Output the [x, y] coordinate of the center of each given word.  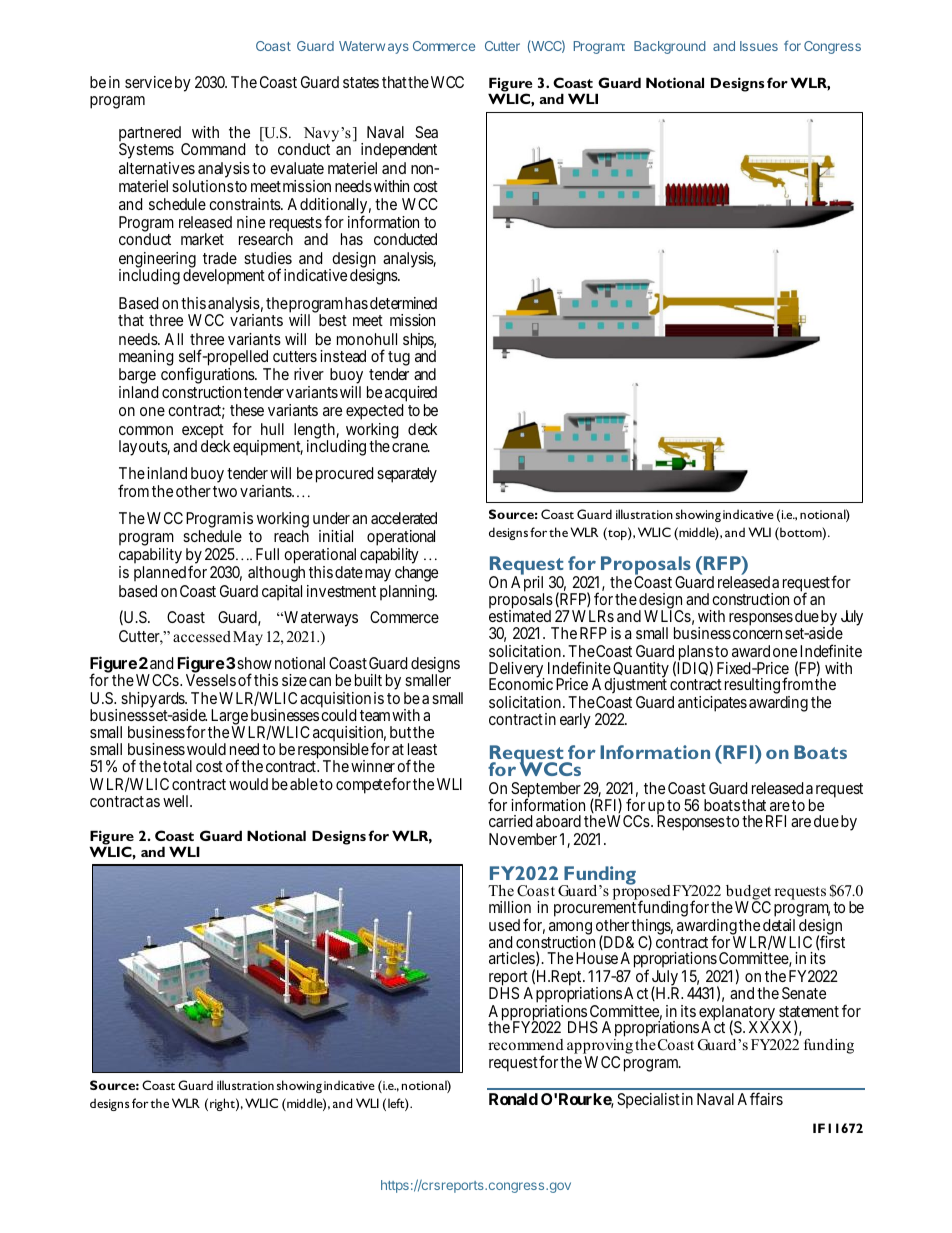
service [148, 82]
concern [757, 634]
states [361, 82]
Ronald [513, 1099]
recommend [526, 1044]
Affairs [760, 1098]
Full [267, 554]
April [527, 585]
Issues [759, 46]
